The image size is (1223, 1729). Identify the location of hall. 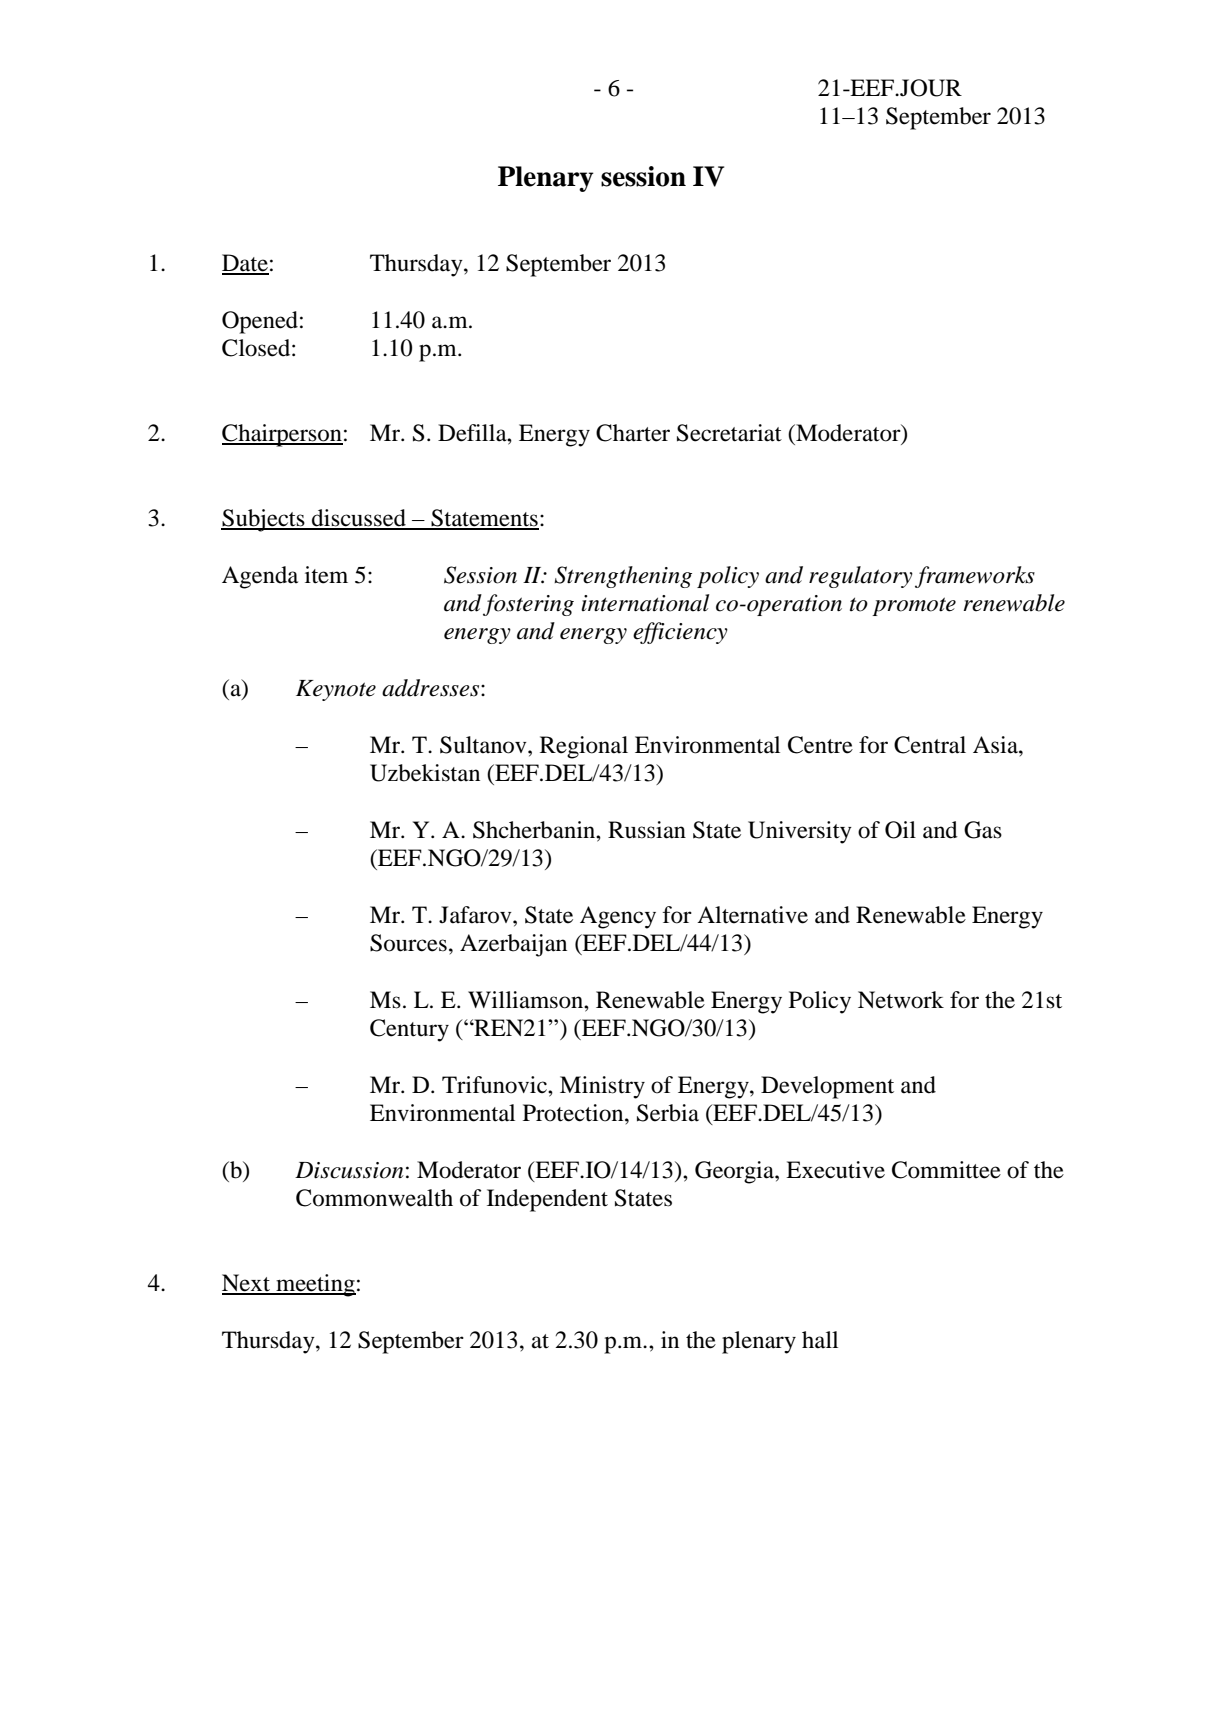
(820, 1340).
